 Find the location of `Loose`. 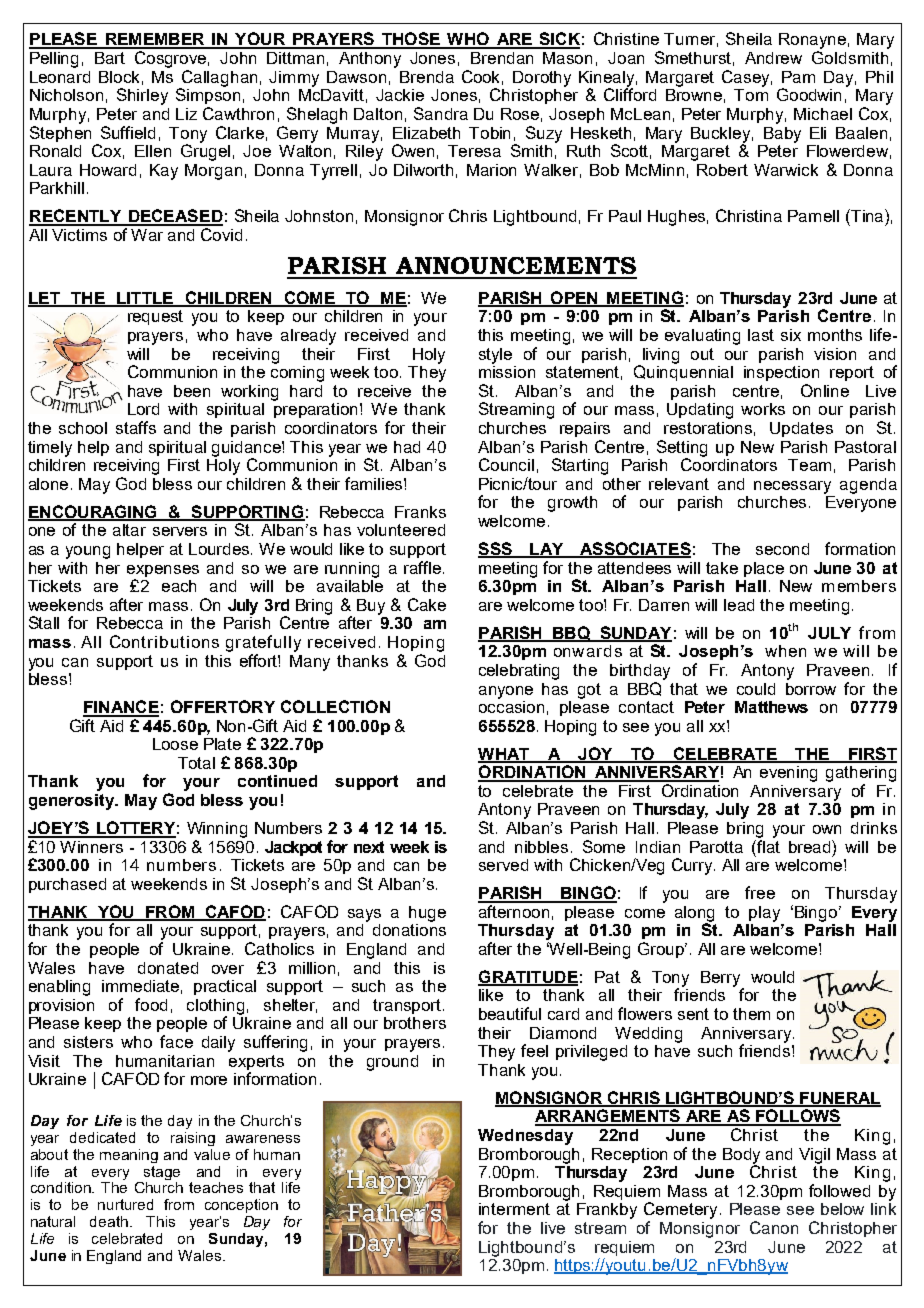

Loose is located at coordinates (175, 744).
